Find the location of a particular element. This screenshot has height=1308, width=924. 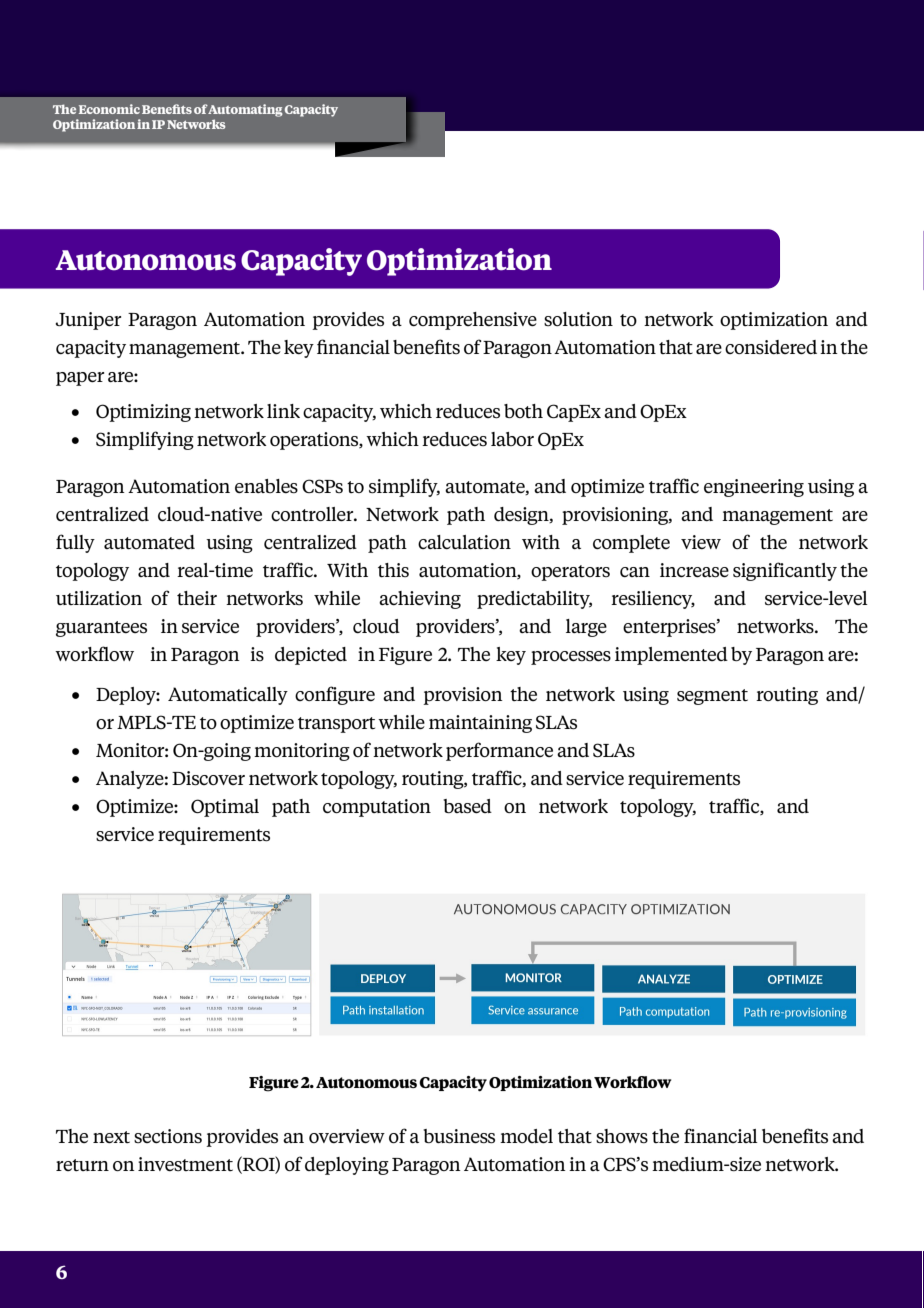

business is located at coordinates (459, 1136).
